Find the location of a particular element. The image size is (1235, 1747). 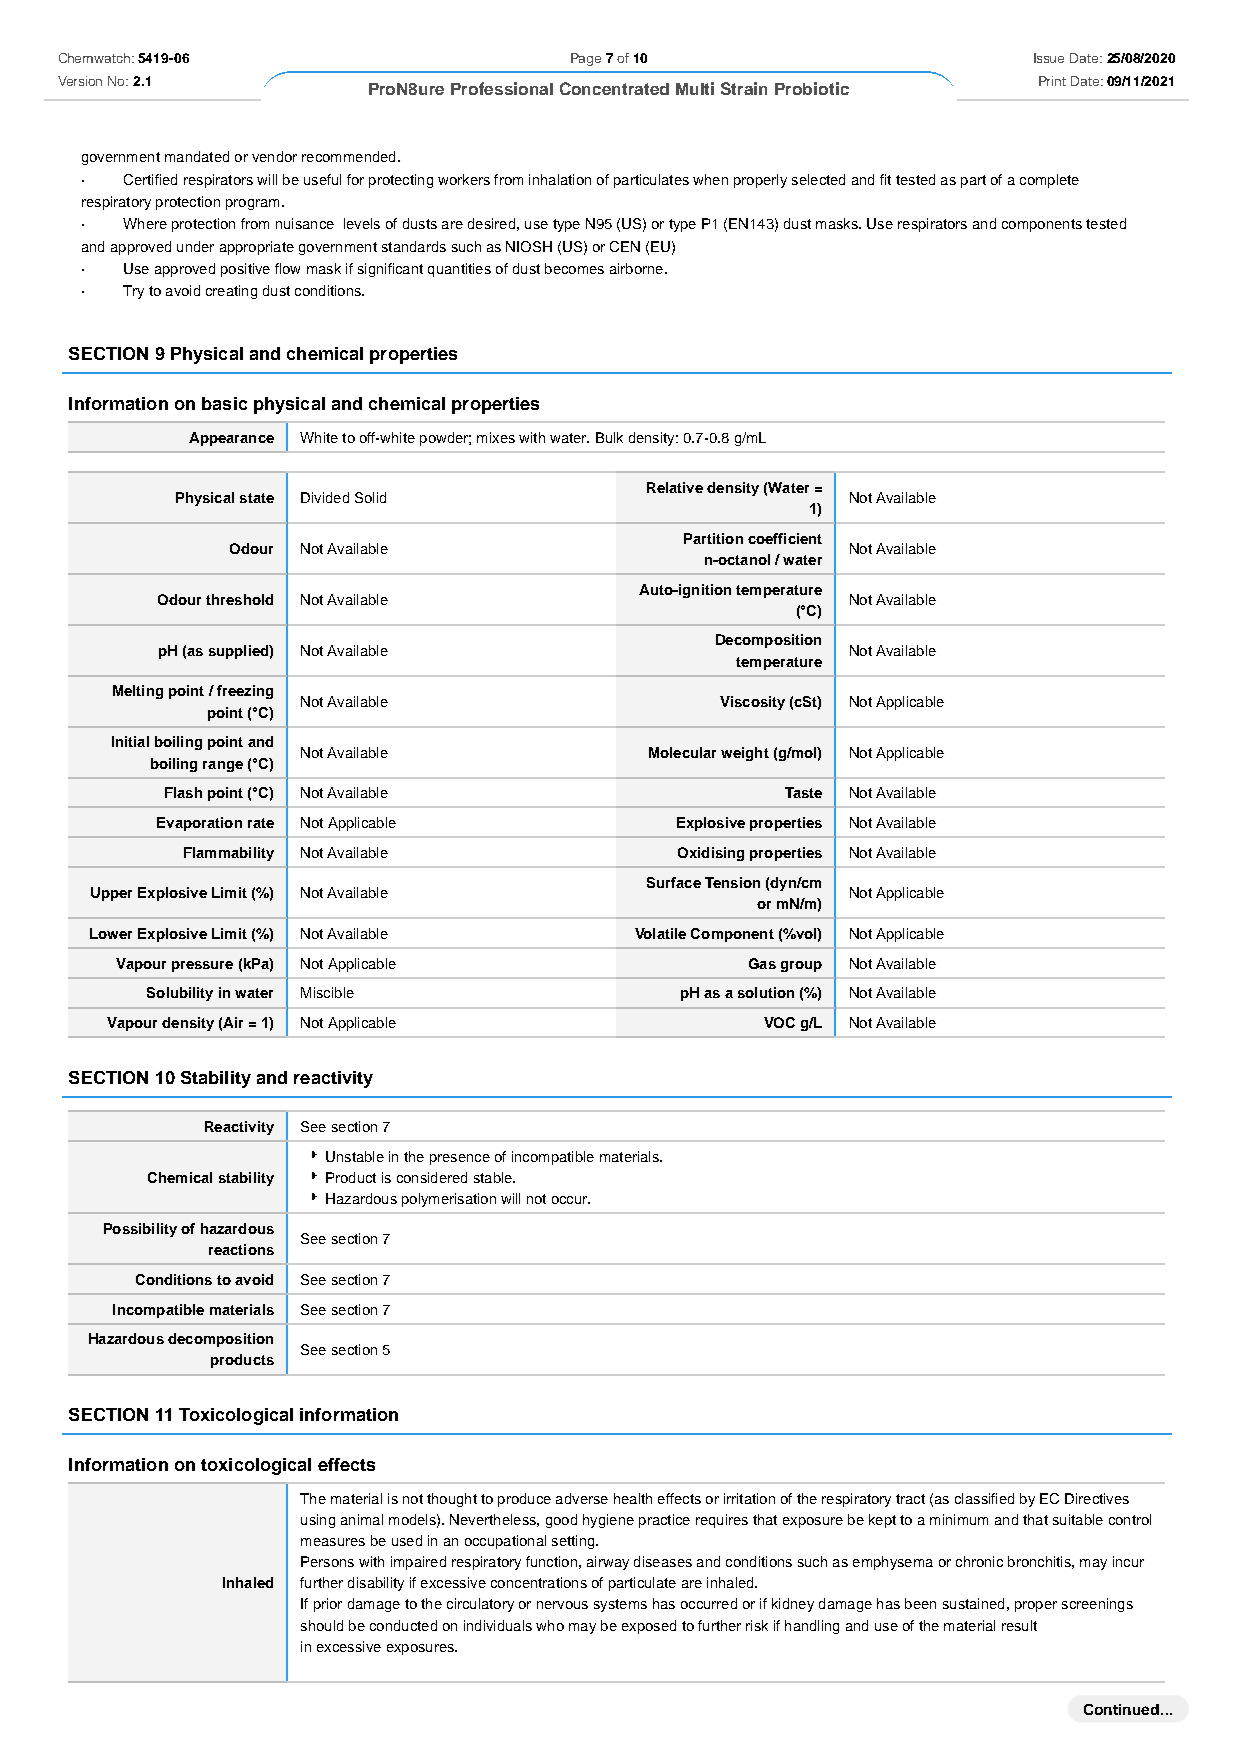

Viscosity is located at coordinates (752, 703).
